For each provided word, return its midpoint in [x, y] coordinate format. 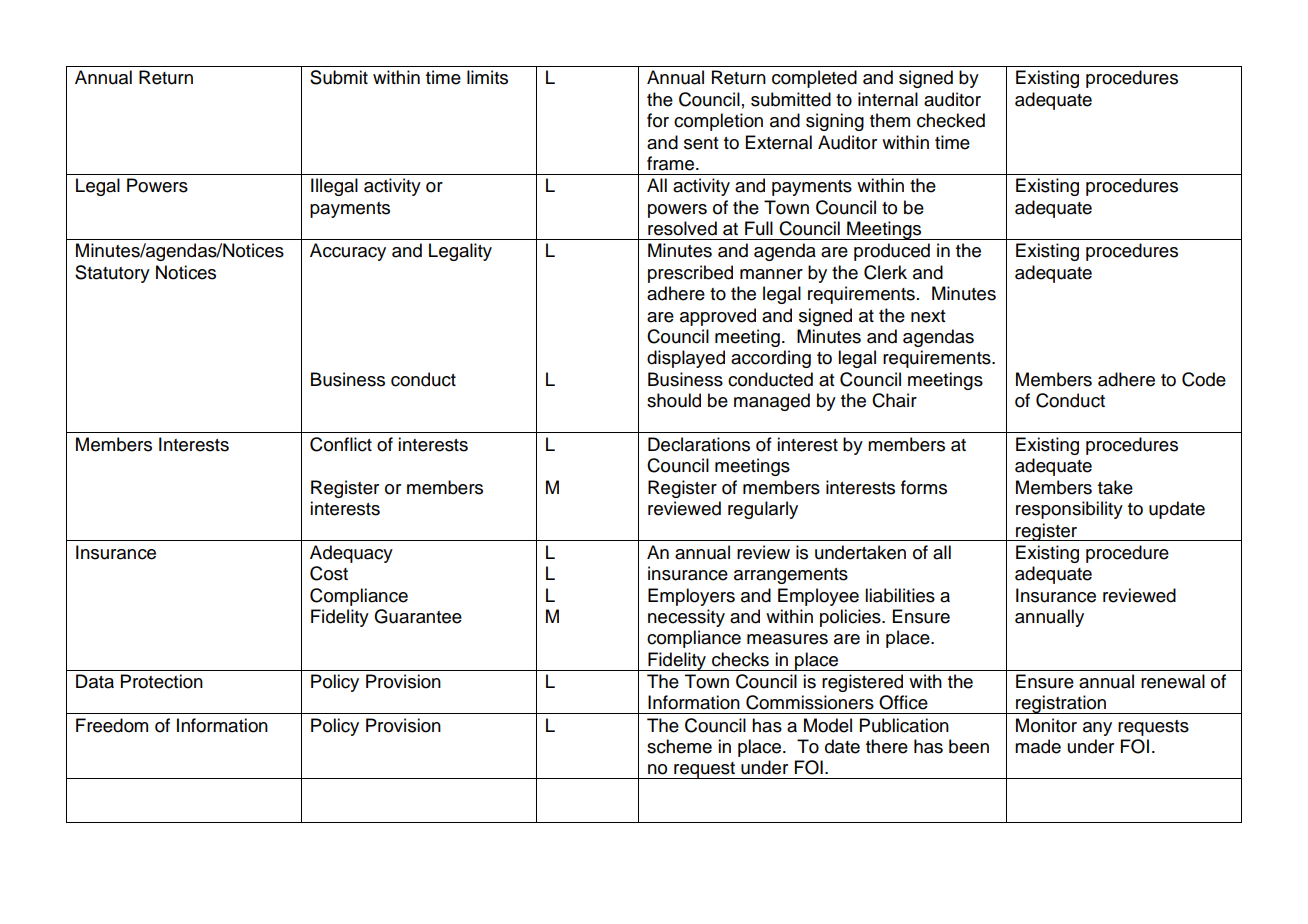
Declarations [699, 444]
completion [718, 122]
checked [951, 120]
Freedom [112, 725]
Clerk [885, 272]
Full [759, 228]
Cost [329, 573]
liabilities [900, 595]
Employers [691, 597]
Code [1204, 379]
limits [487, 77]
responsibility [1069, 510]
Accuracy [348, 252]
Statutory [112, 274]
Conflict [341, 444]
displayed [686, 359]
